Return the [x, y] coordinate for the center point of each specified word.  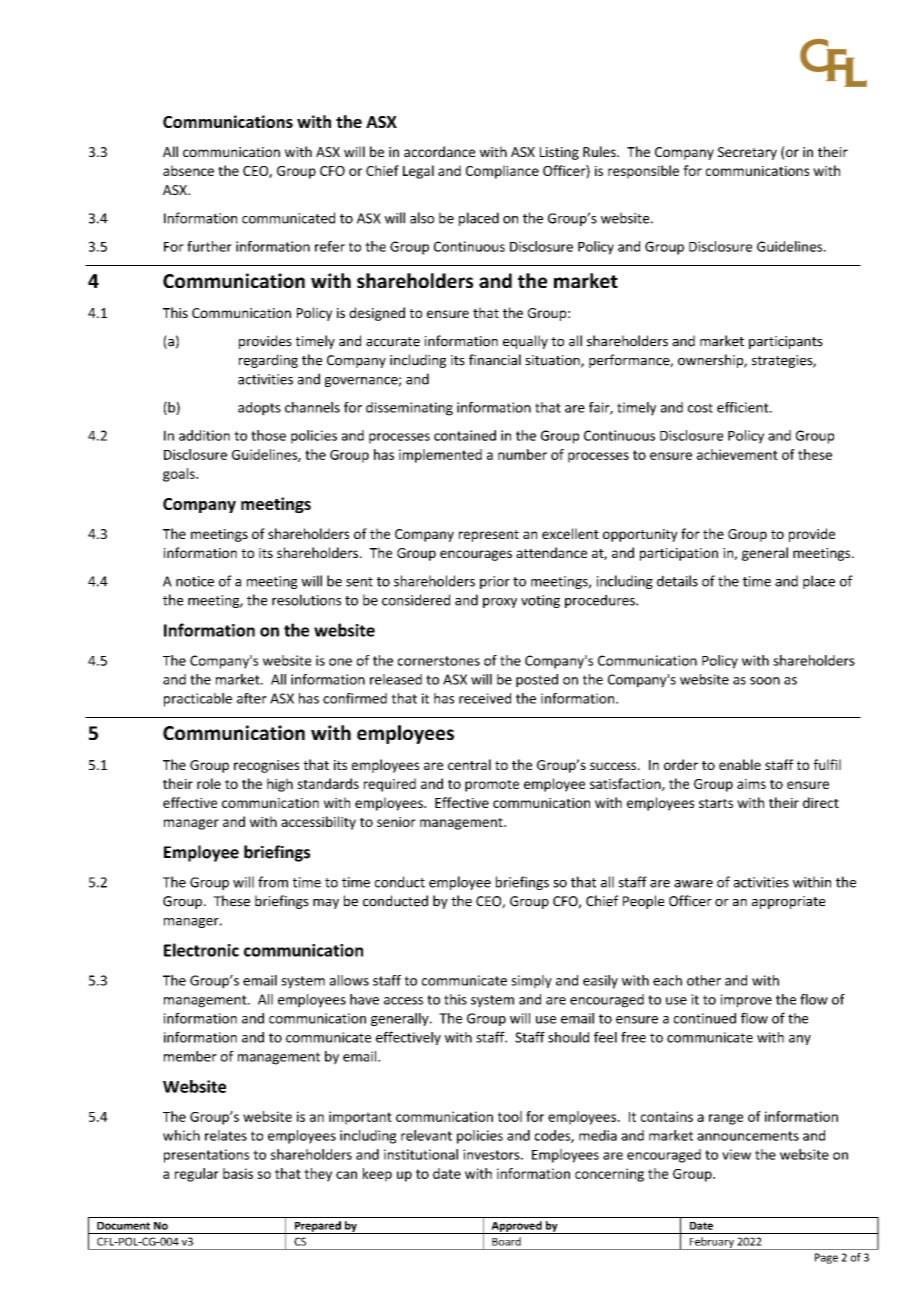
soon [765, 681]
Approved [516, 1227]
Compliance [502, 172]
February [712, 1243]
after [252, 698]
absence [188, 170]
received [485, 698]
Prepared [318, 1227]
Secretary [747, 153]
